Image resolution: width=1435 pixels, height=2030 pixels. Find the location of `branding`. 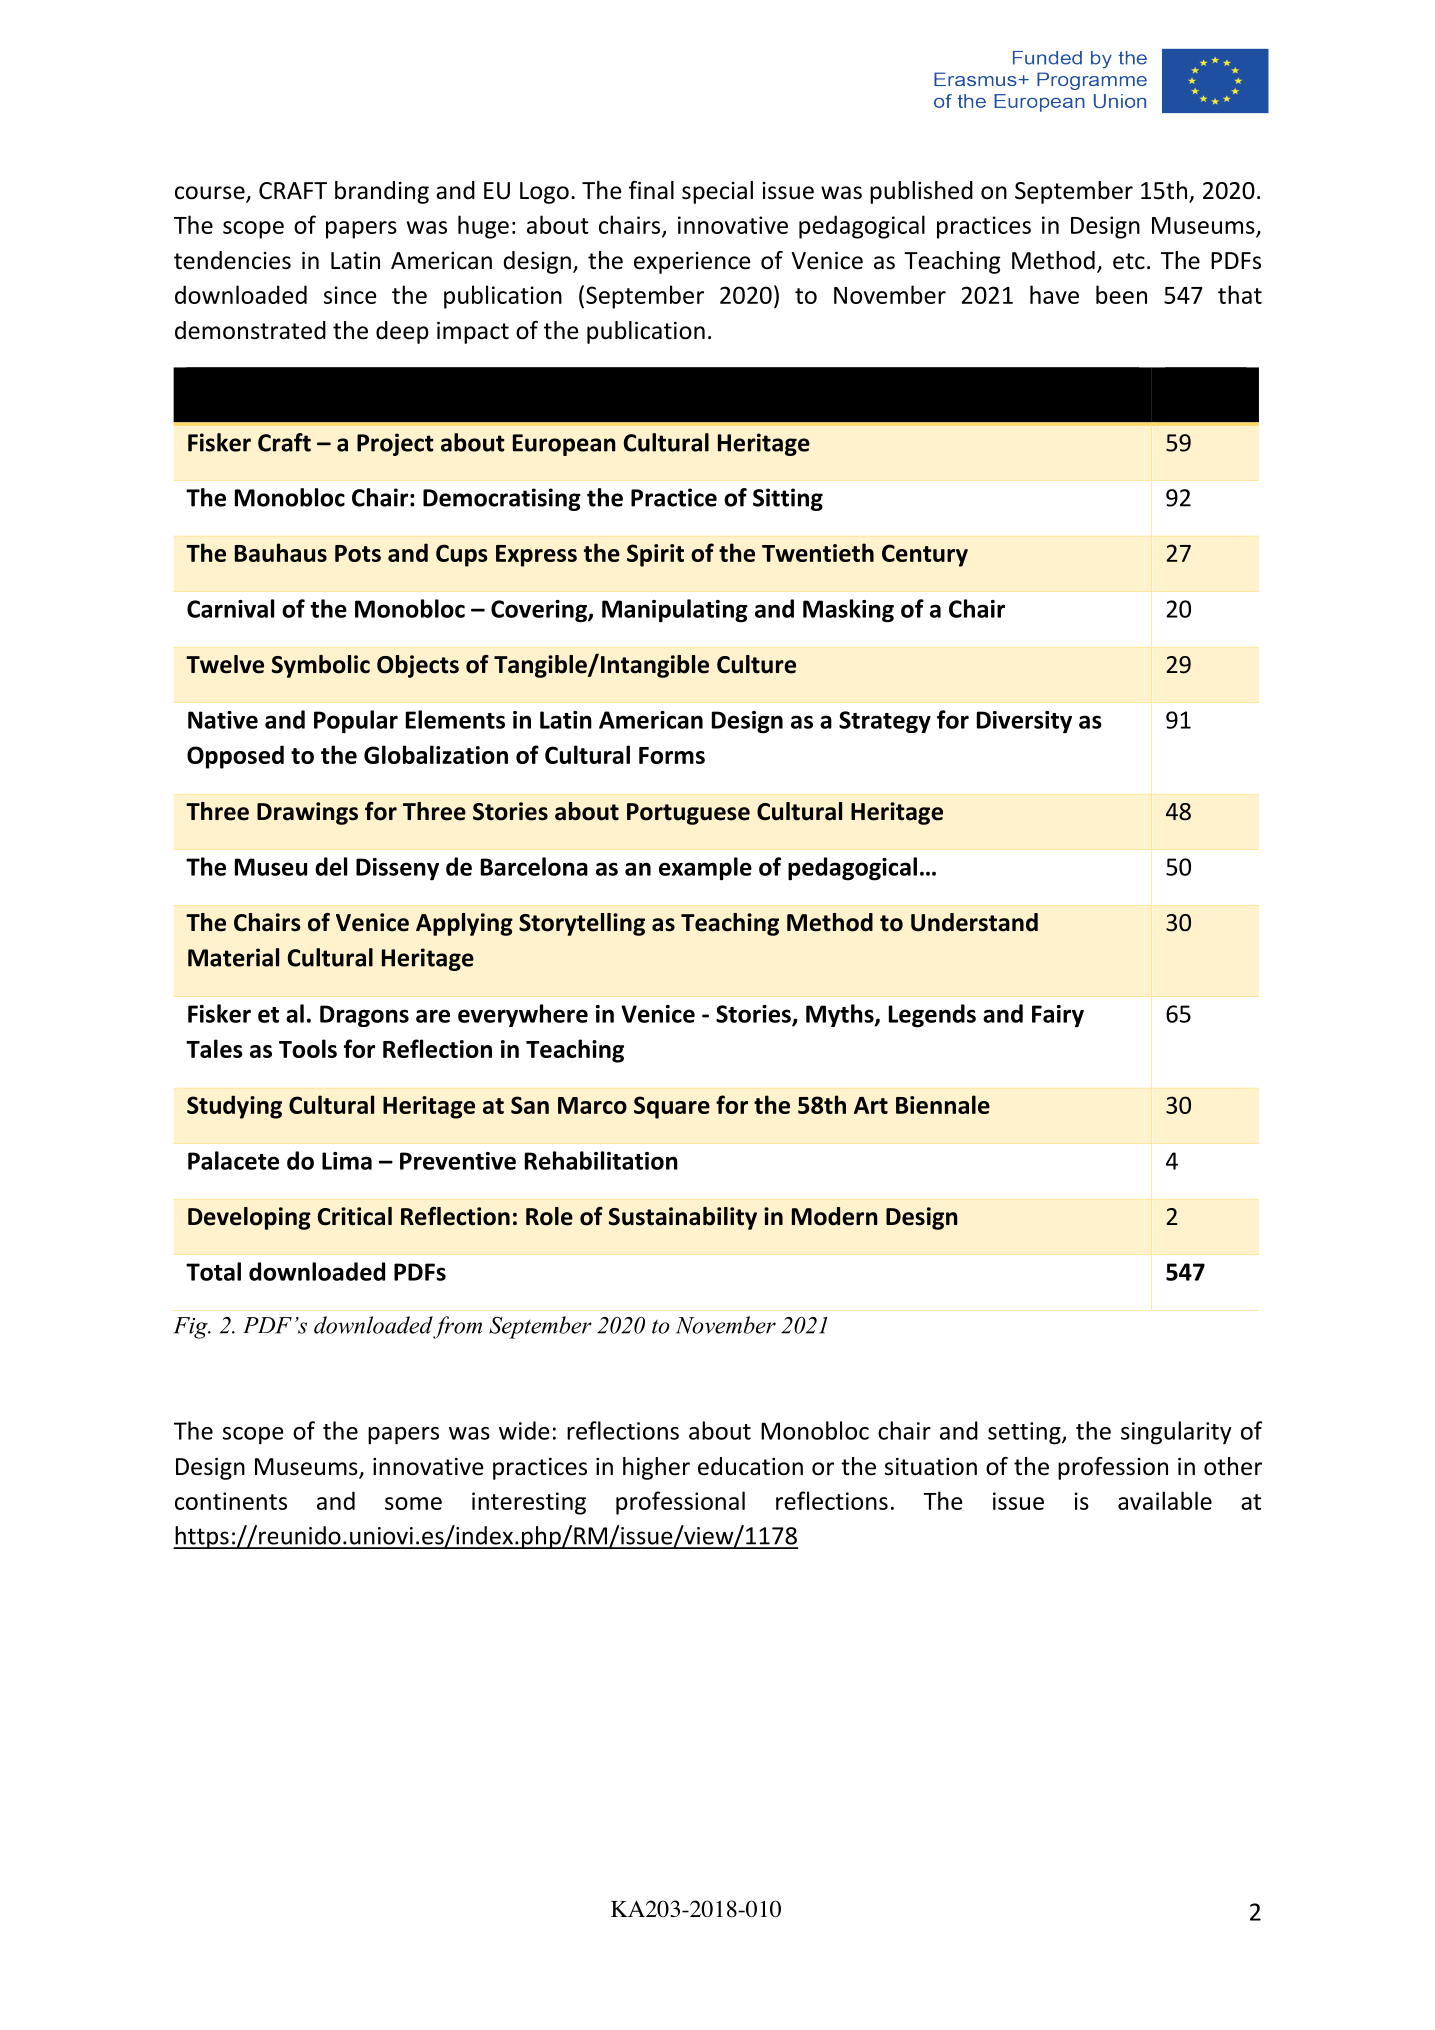

branding is located at coordinates (382, 192).
